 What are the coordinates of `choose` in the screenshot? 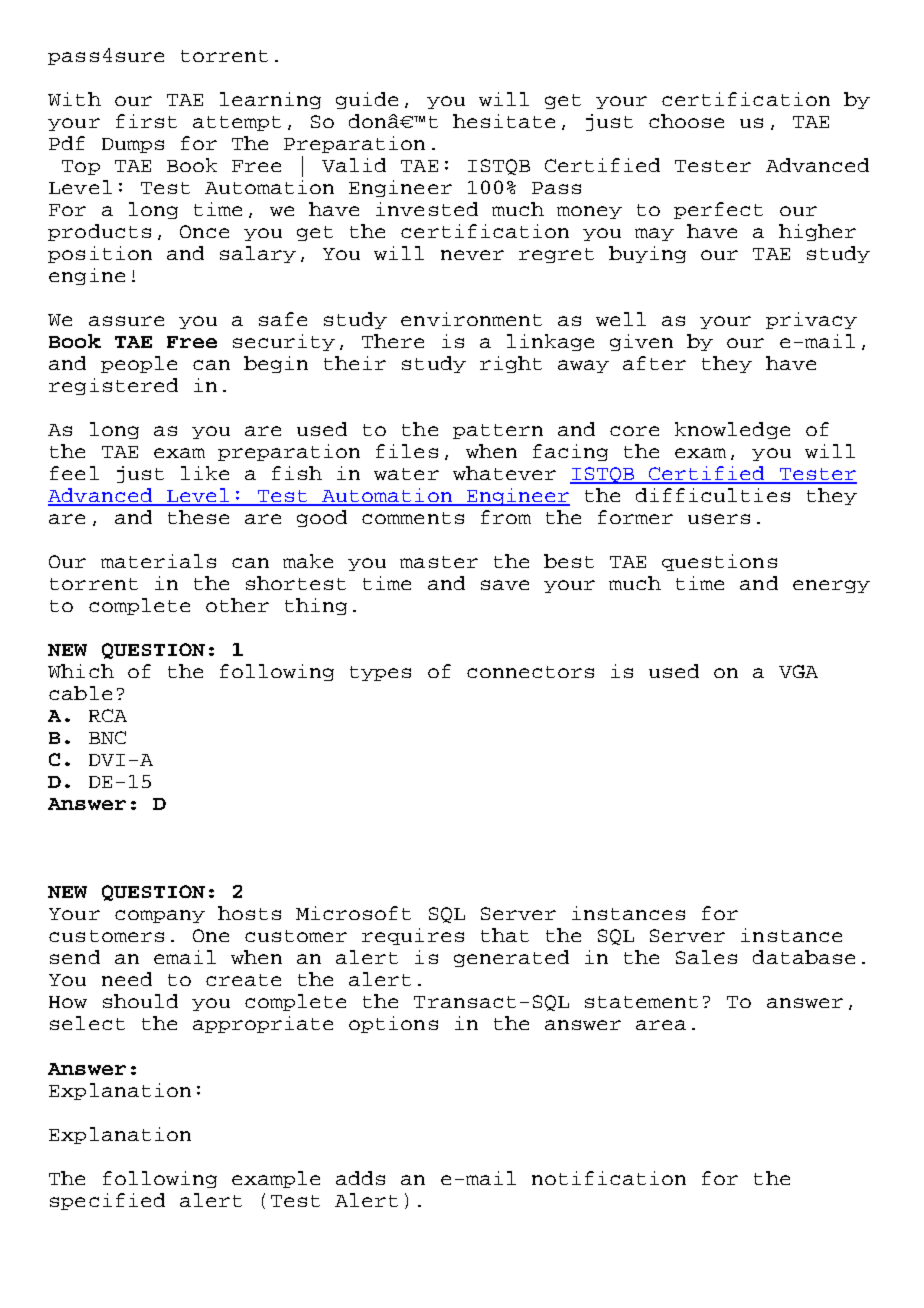 It's located at (686, 121).
